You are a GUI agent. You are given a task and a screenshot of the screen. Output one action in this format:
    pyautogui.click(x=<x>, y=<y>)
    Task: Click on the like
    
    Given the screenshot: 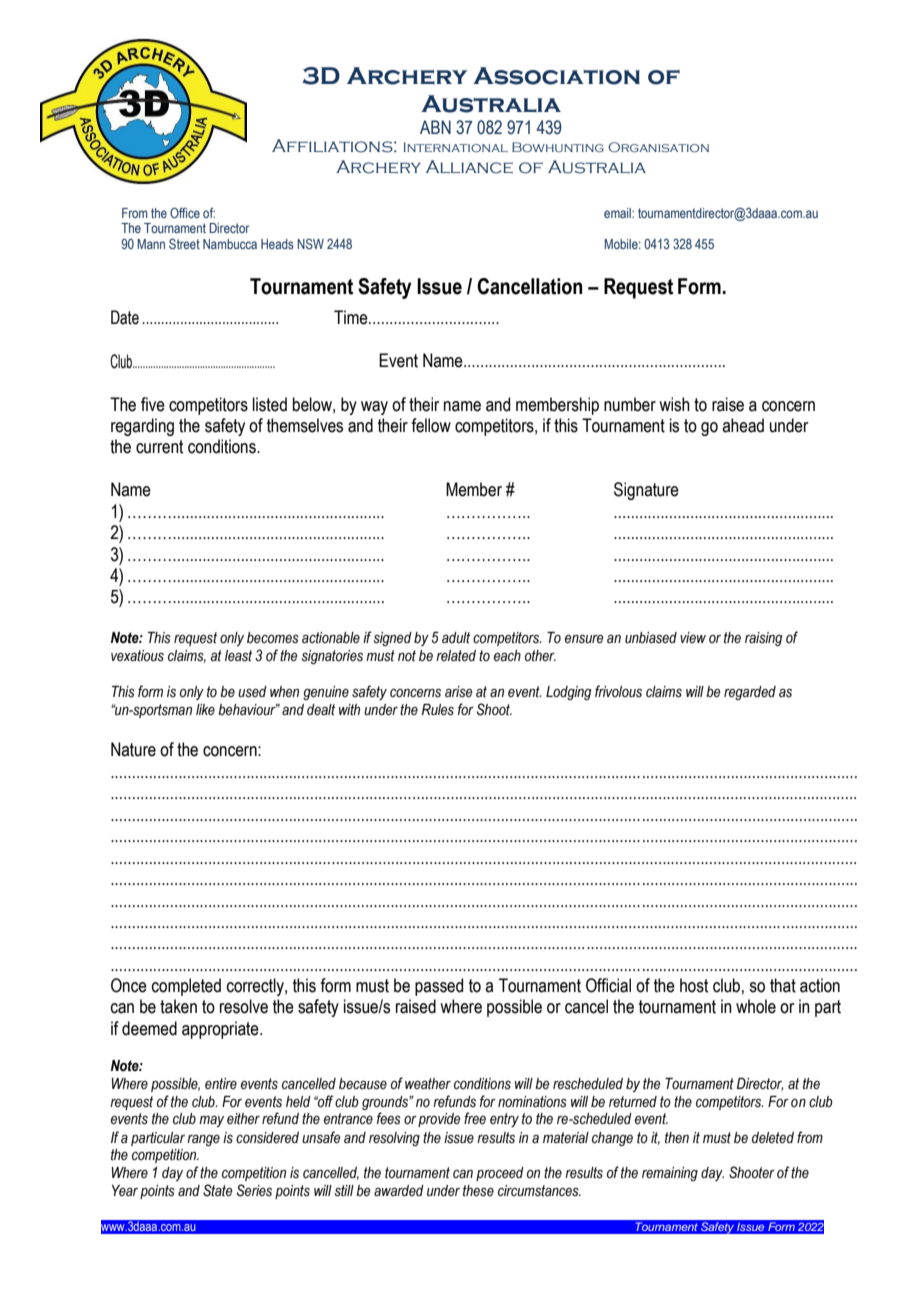 What is the action you would take?
    pyautogui.click(x=205, y=709)
